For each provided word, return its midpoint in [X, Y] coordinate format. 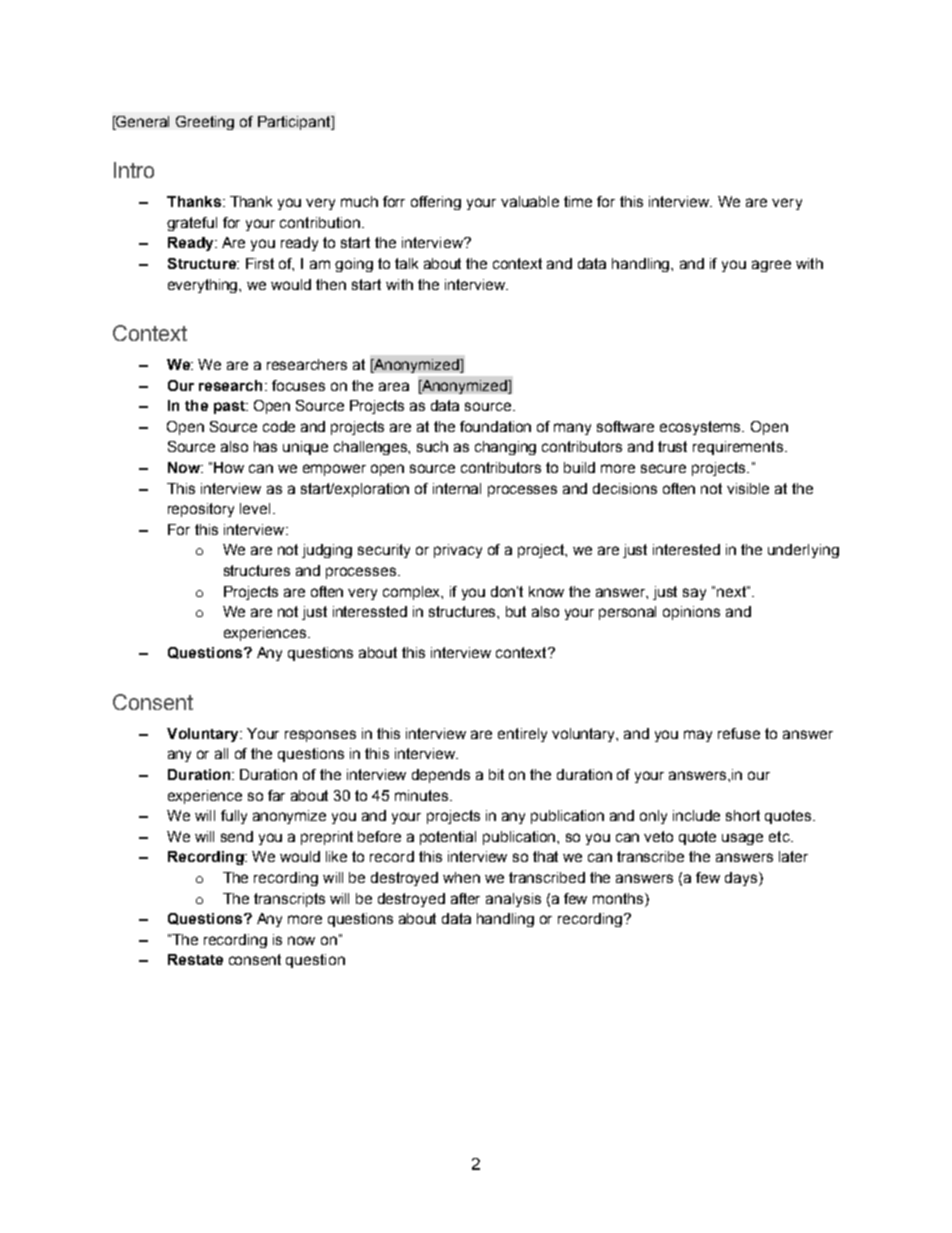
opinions [691, 613]
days [742, 879]
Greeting [205, 123]
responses [320, 736]
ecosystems [702, 428]
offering [436, 203]
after [465, 898]
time [578, 201]
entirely [522, 735]
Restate [195, 959]
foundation [495, 426]
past [230, 407]
